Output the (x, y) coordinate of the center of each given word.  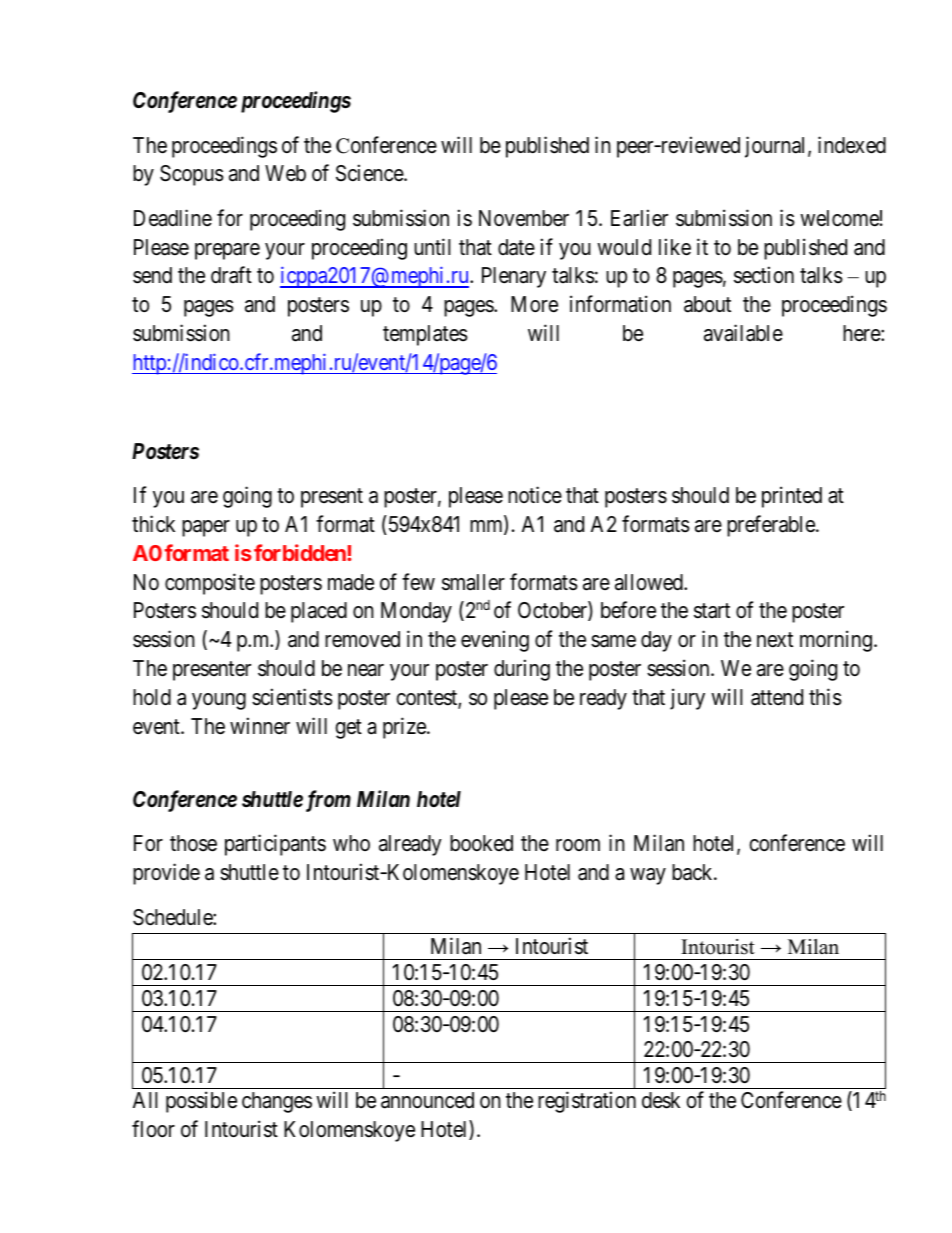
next (775, 640)
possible (201, 1102)
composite (210, 584)
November (524, 218)
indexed (852, 145)
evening (495, 641)
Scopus (192, 175)
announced (427, 1100)
